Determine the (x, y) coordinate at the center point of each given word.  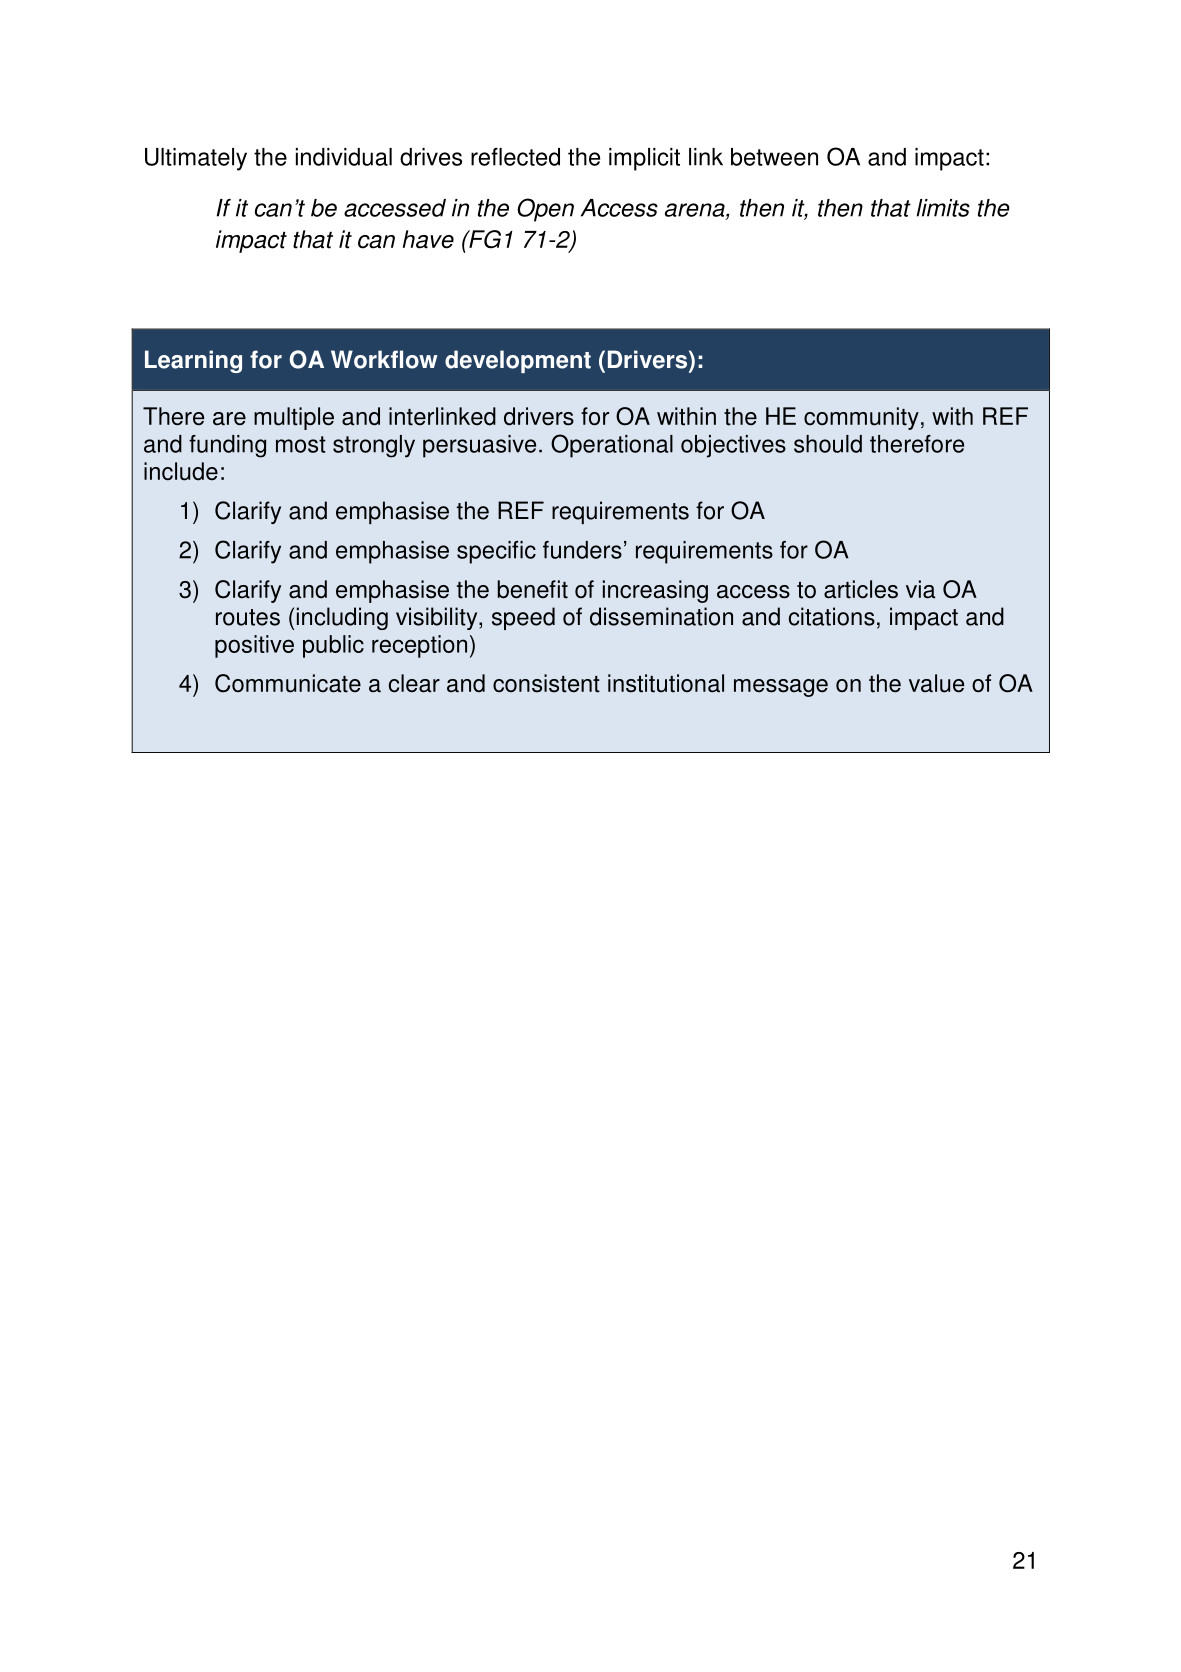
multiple (294, 418)
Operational (612, 446)
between (774, 157)
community (861, 418)
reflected (515, 157)
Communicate (288, 683)
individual (344, 157)
